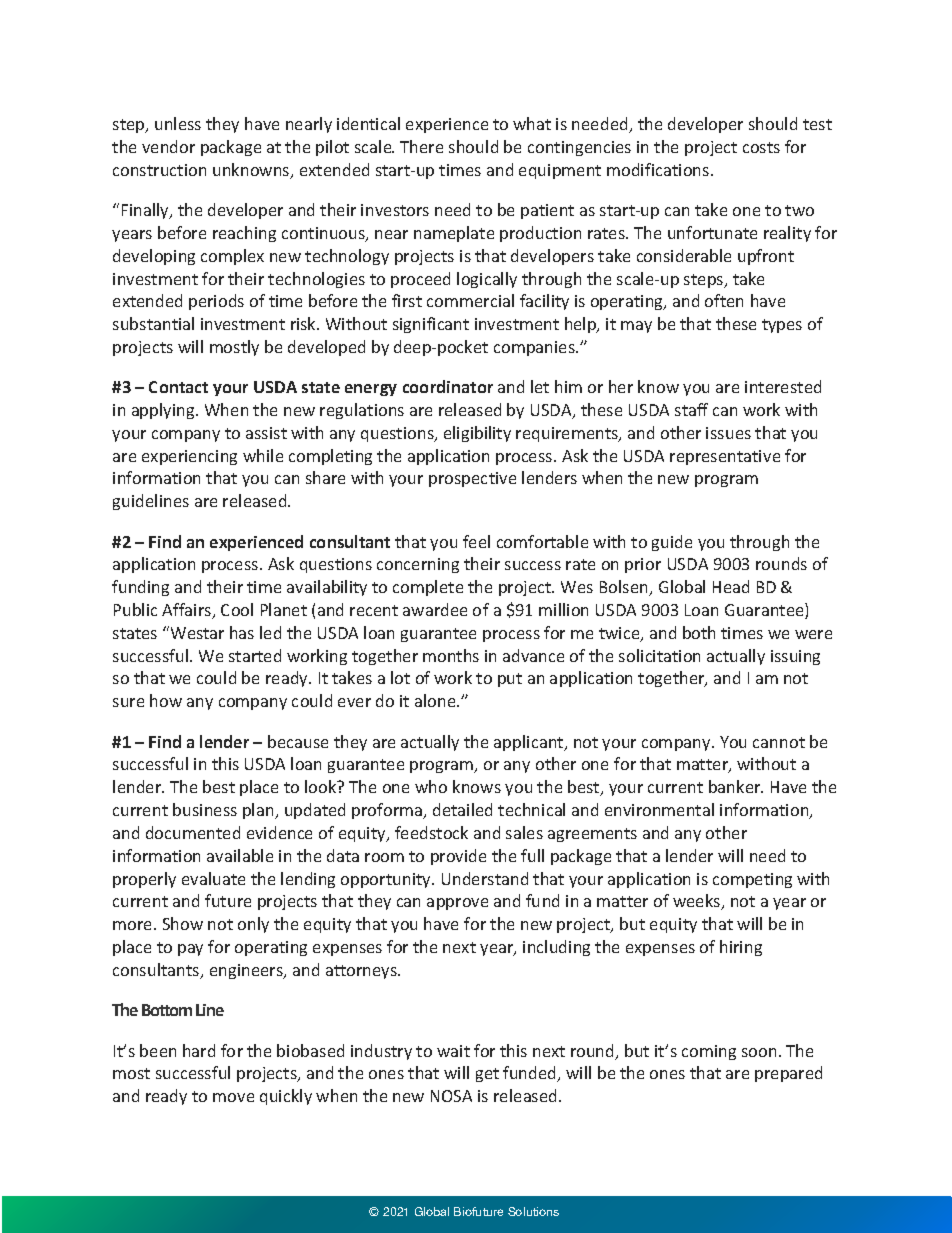 Image resolution: width=952 pixels, height=1233 pixels. Describe the element at coordinates (247, 971) in the page. I see `engineers` at that location.
